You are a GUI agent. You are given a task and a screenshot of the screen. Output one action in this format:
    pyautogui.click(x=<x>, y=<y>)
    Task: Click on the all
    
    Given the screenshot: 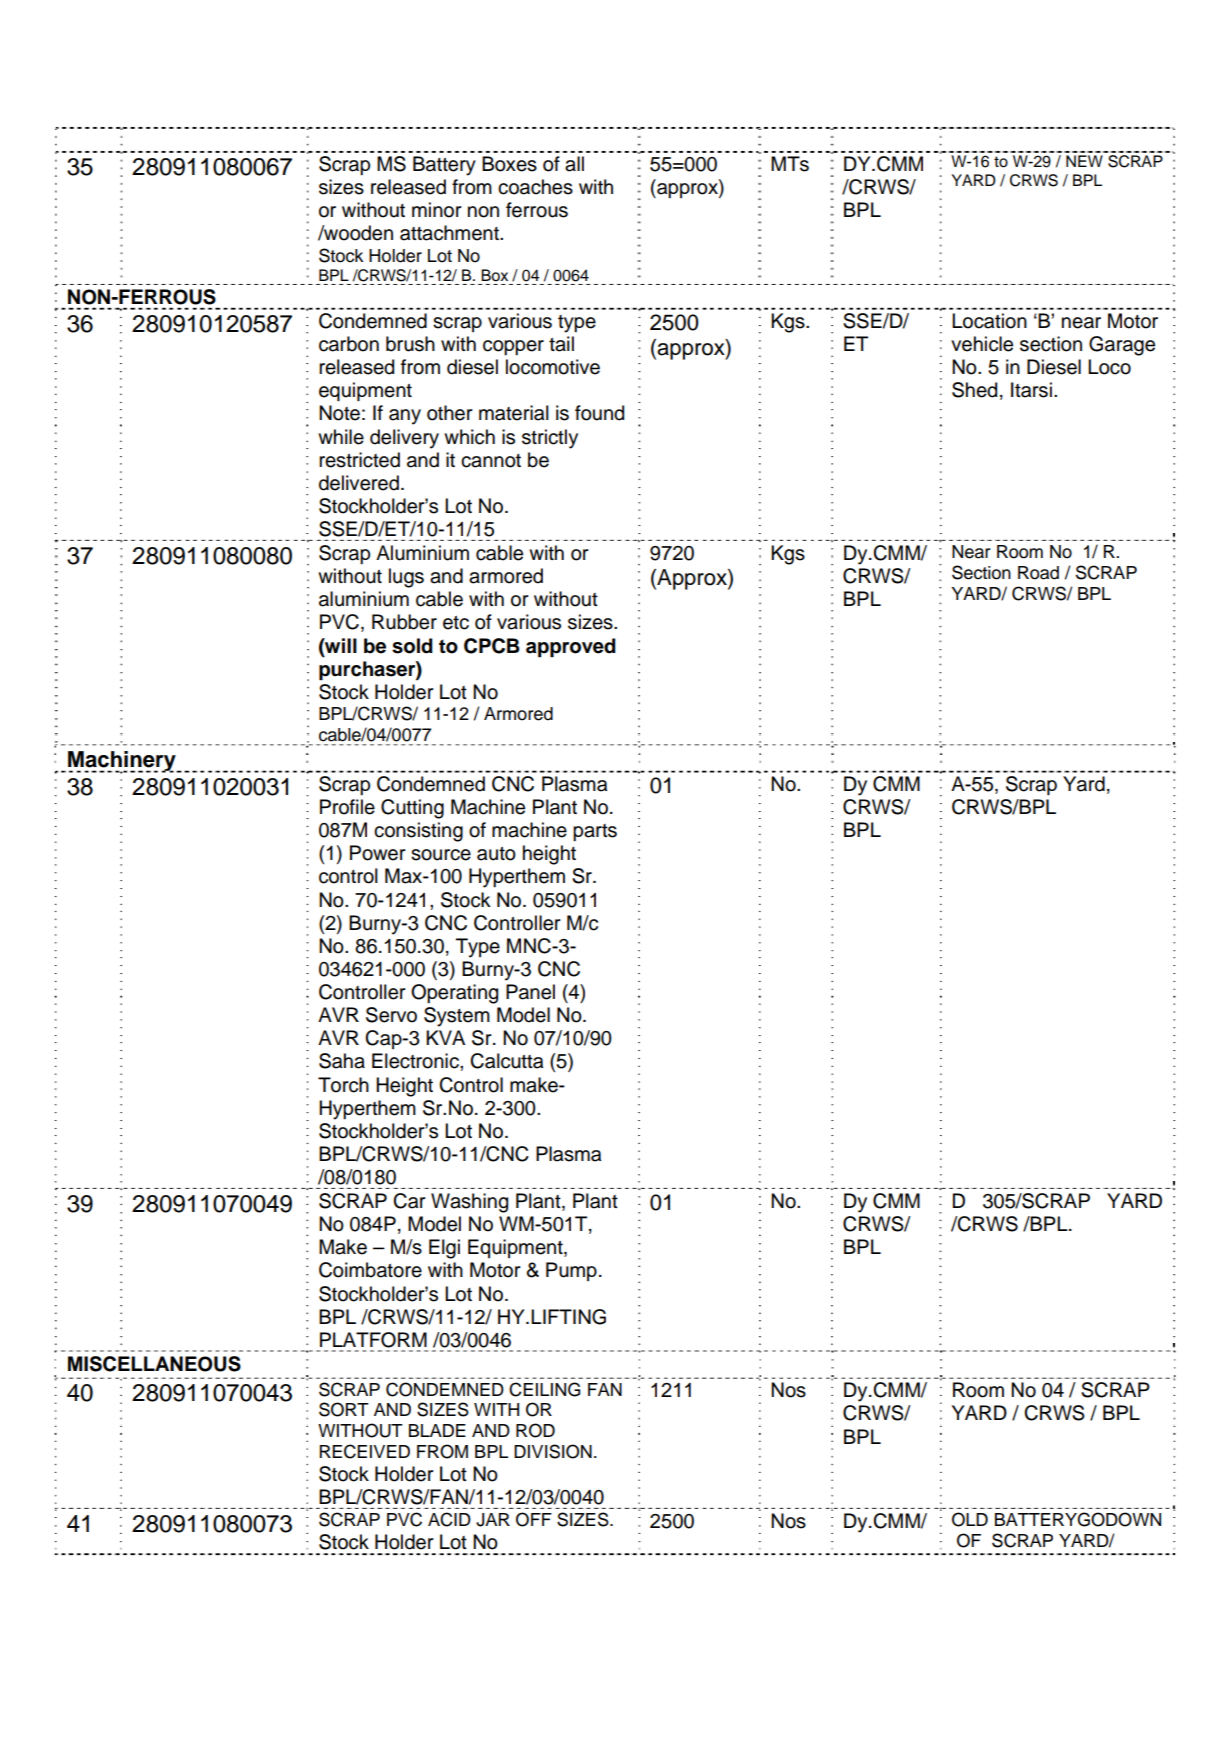 What is the action you would take?
    pyautogui.click(x=574, y=164)
